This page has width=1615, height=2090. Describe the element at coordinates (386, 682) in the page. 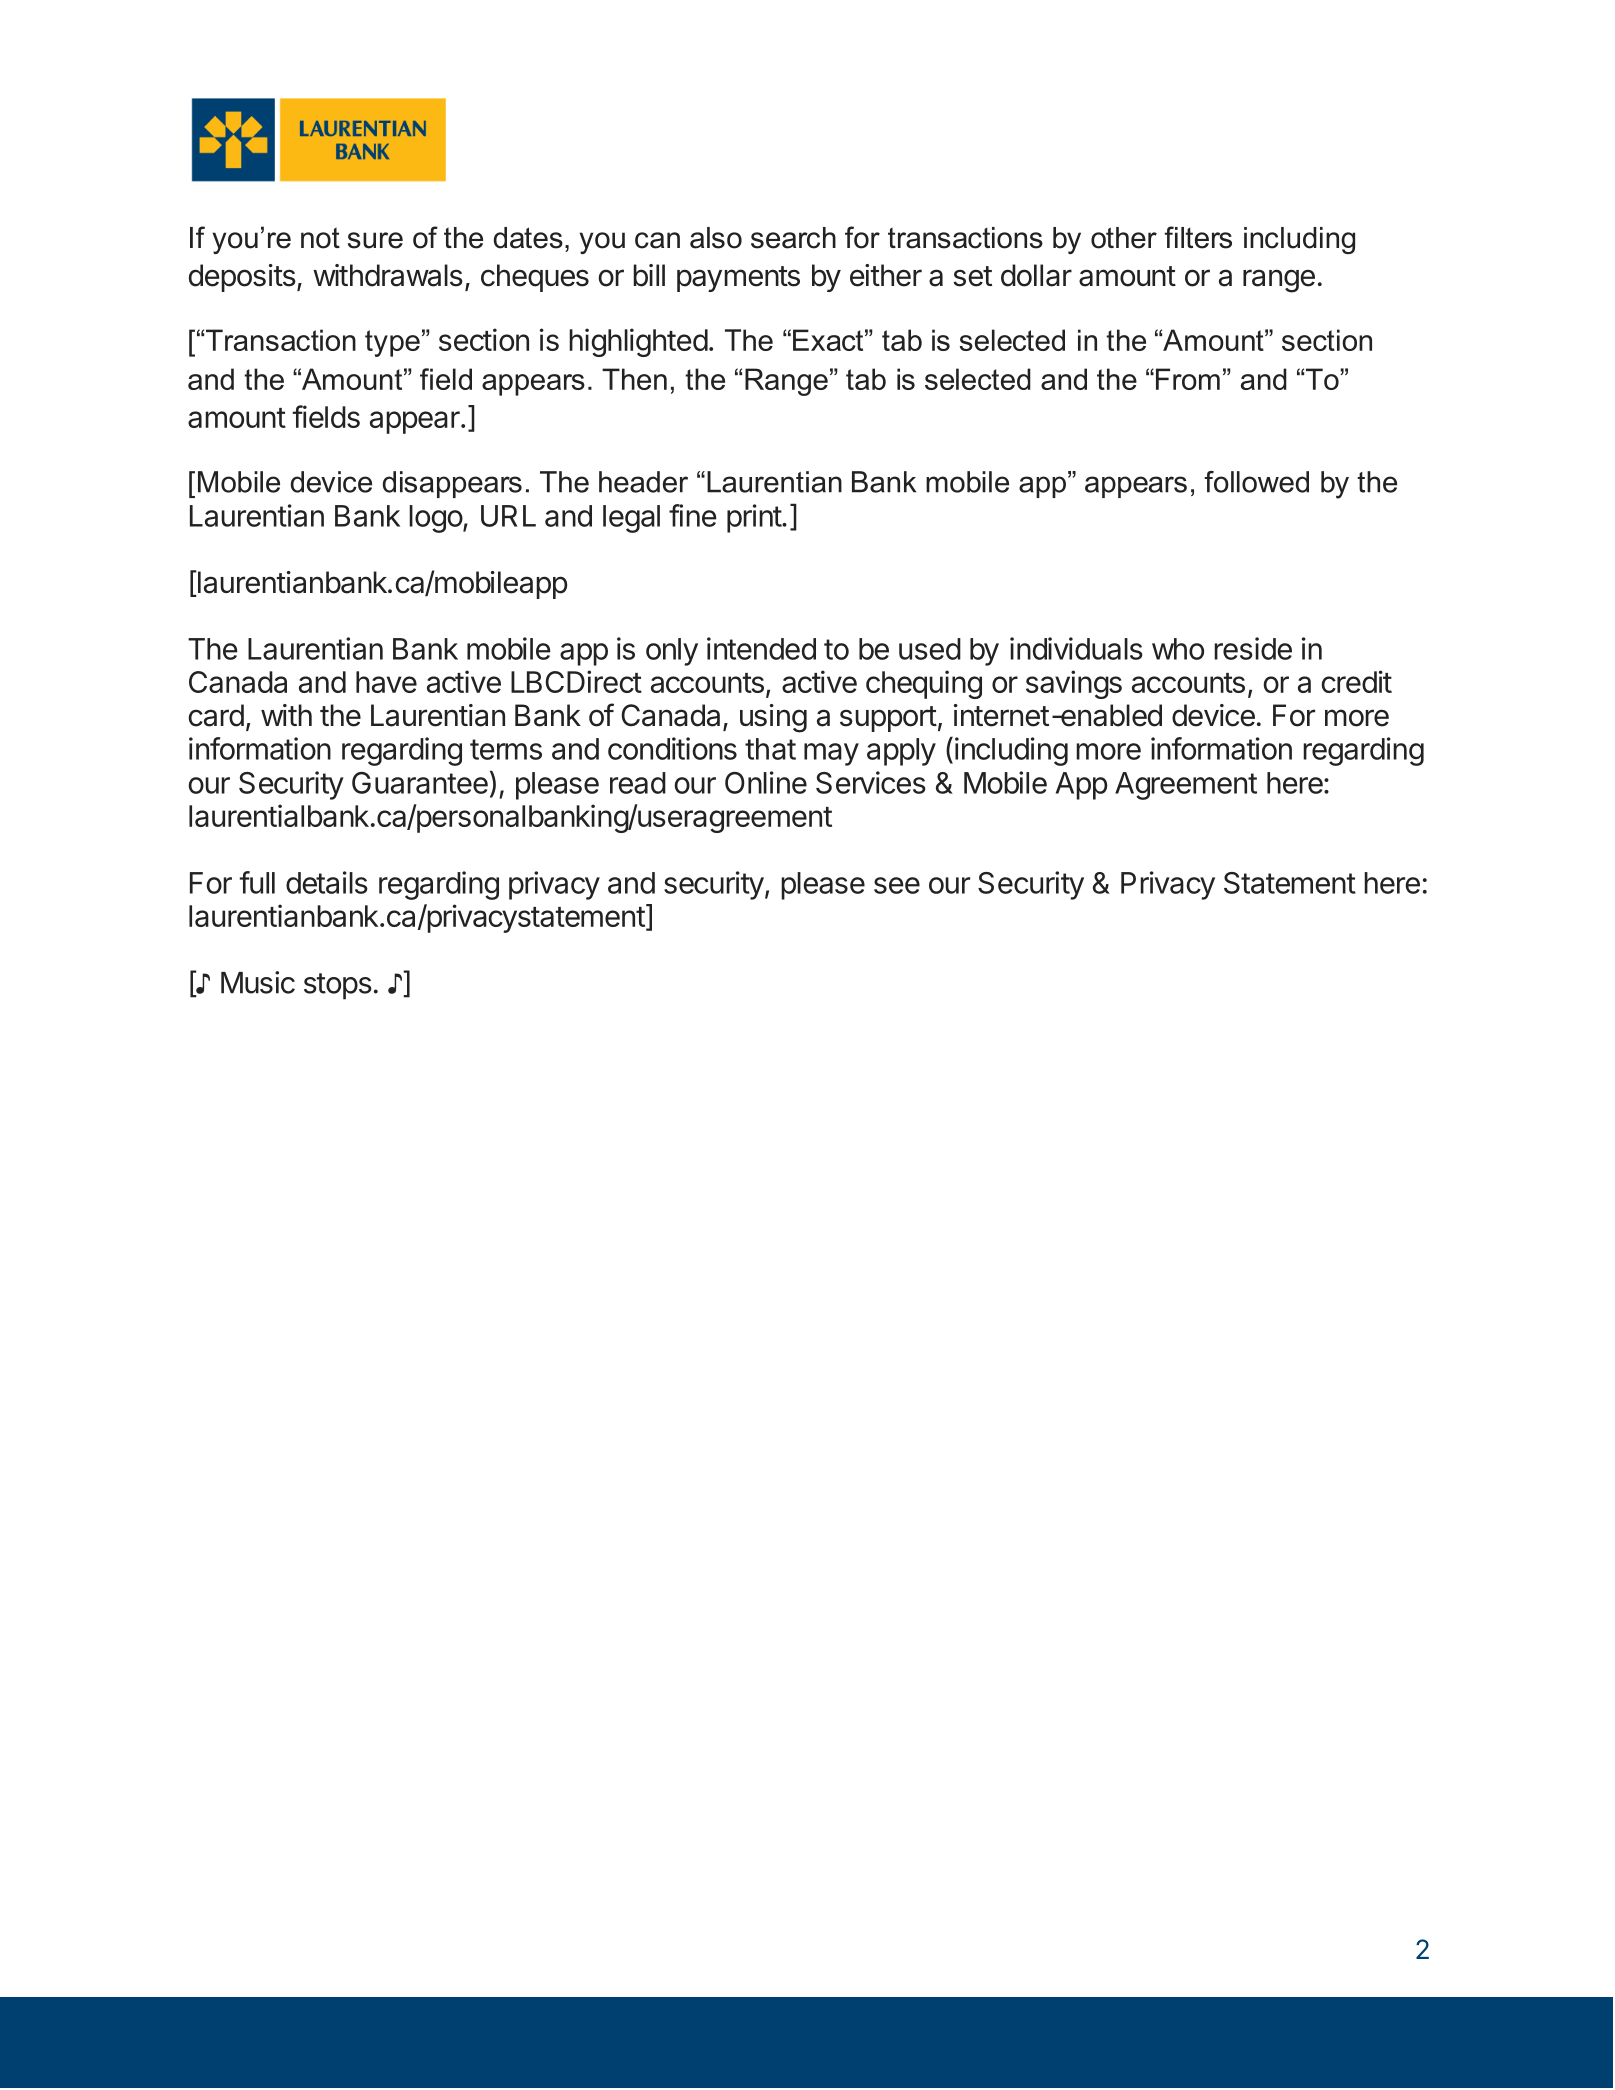

I see `have` at that location.
